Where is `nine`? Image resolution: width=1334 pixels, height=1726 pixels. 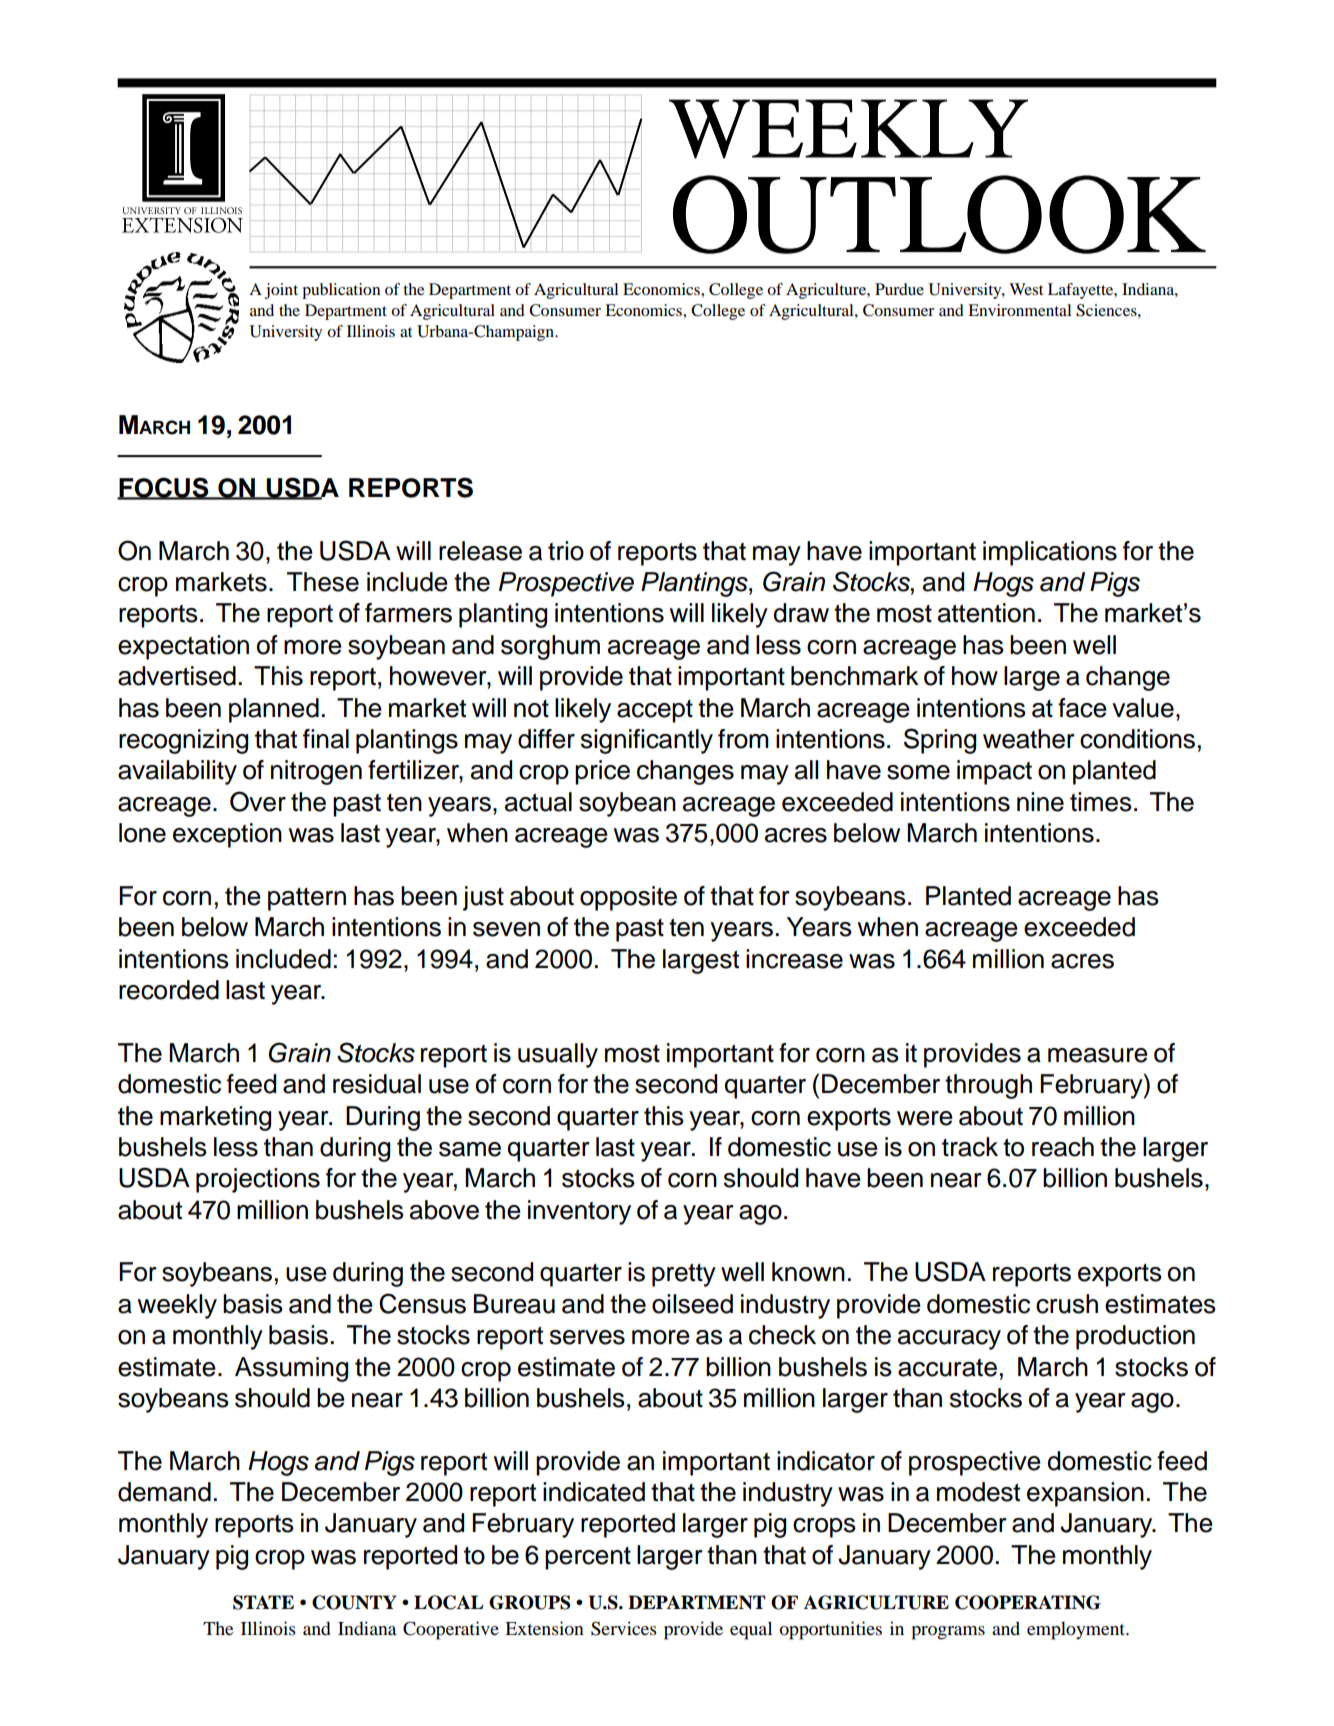 nine is located at coordinates (1040, 802).
